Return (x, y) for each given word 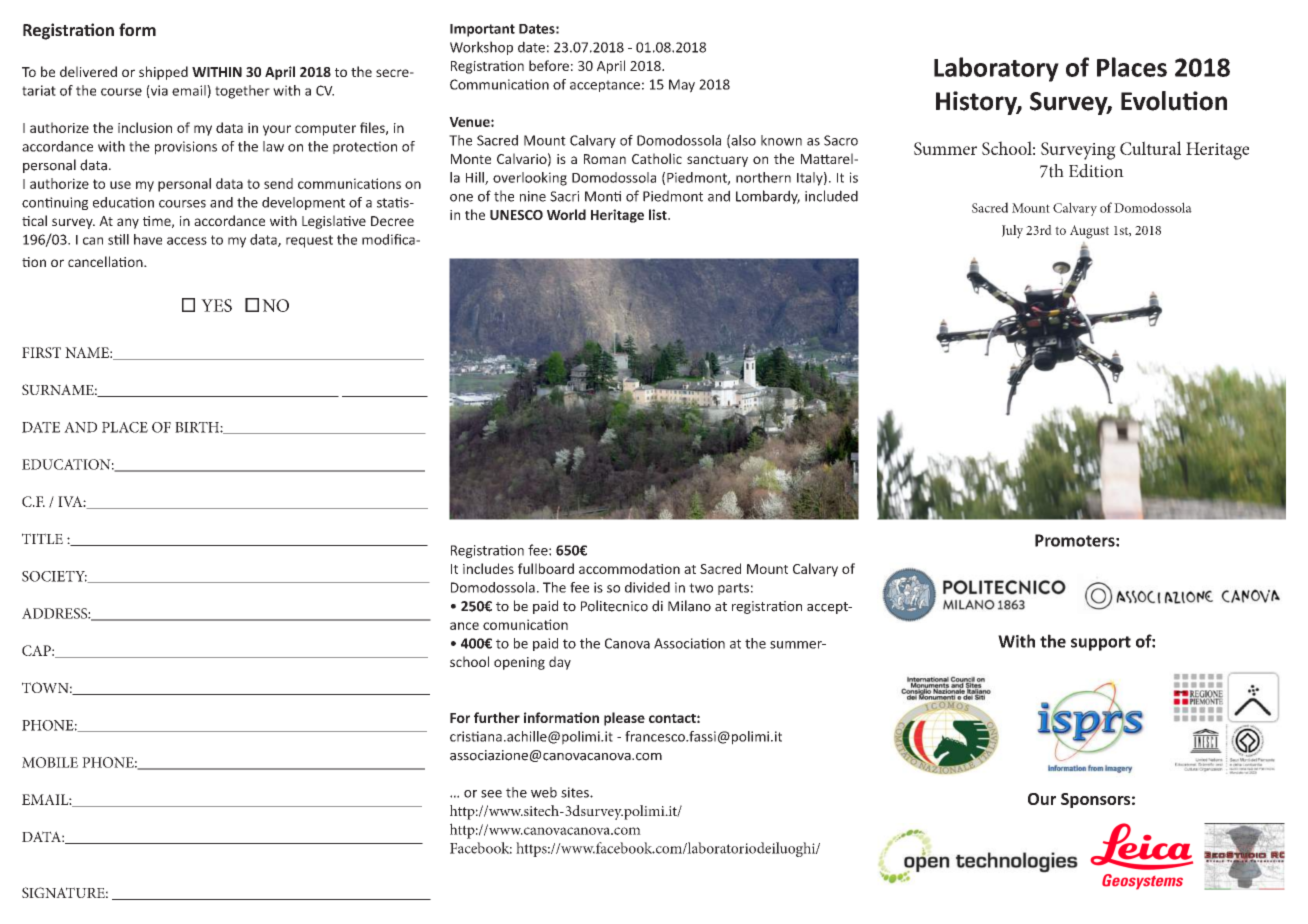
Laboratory (996, 69)
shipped (163, 73)
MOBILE (50, 762)
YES (216, 305)
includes (488, 568)
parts (733, 589)
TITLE (42, 538)
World (566, 214)
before (549, 65)
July (1012, 232)
